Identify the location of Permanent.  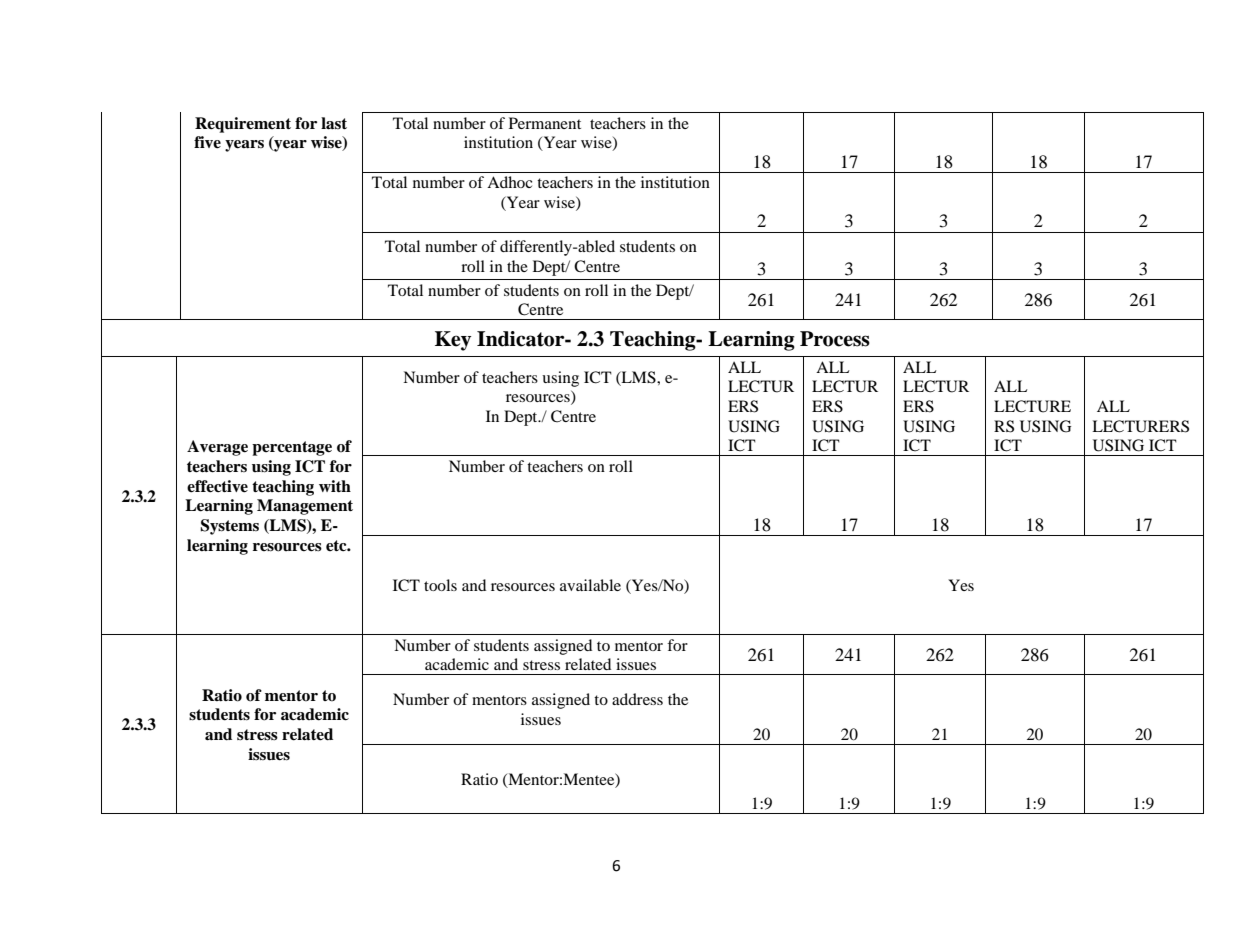
(545, 123).
